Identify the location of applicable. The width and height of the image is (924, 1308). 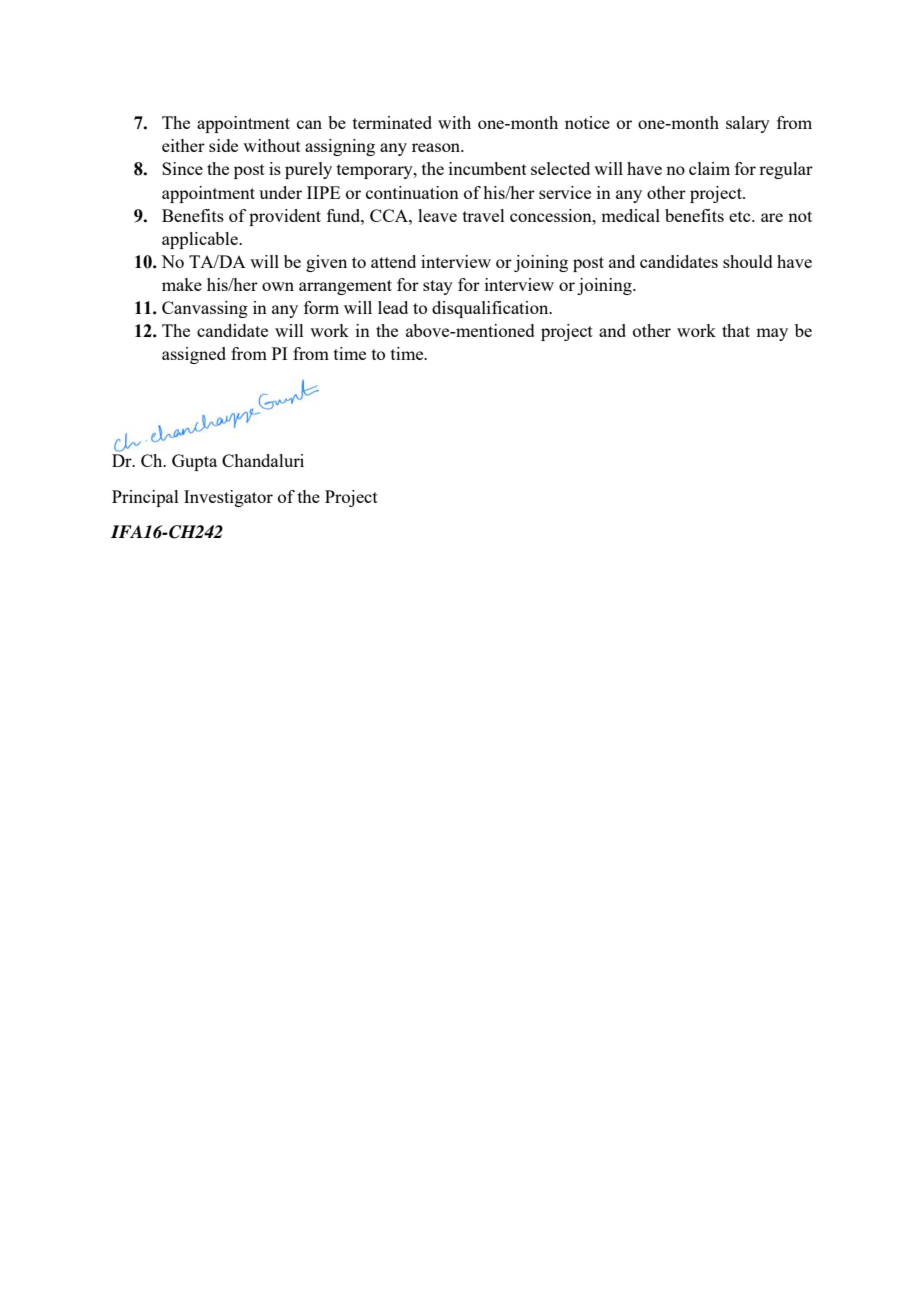
(201, 240).
